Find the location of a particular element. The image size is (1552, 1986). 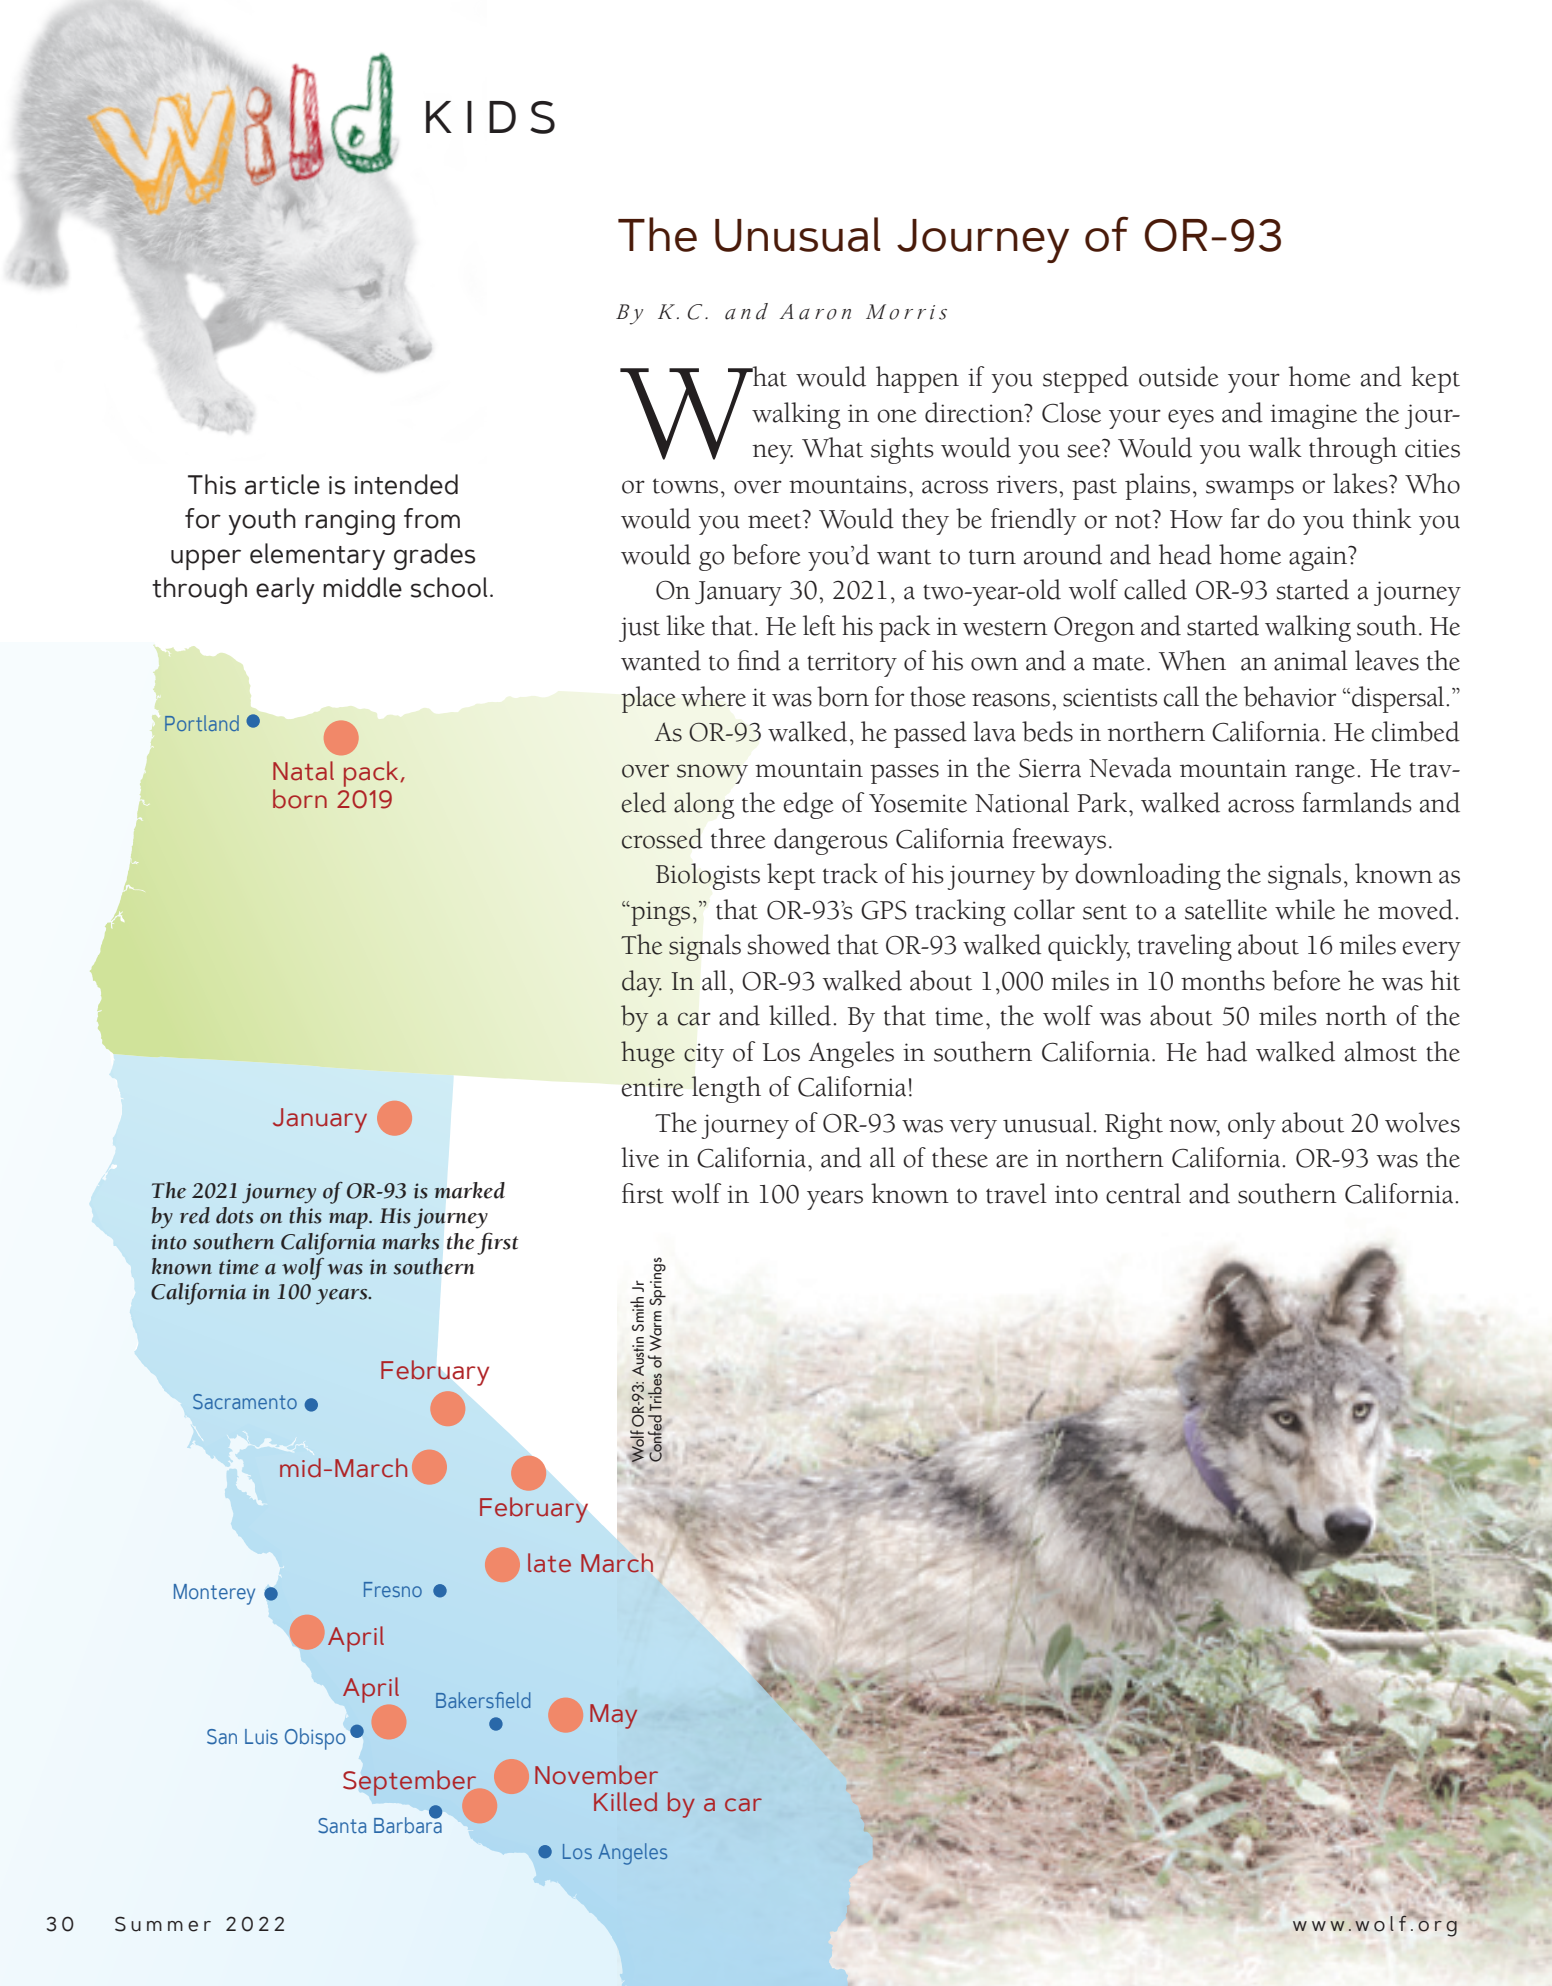

Fresno is located at coordinates (393, 1589).
